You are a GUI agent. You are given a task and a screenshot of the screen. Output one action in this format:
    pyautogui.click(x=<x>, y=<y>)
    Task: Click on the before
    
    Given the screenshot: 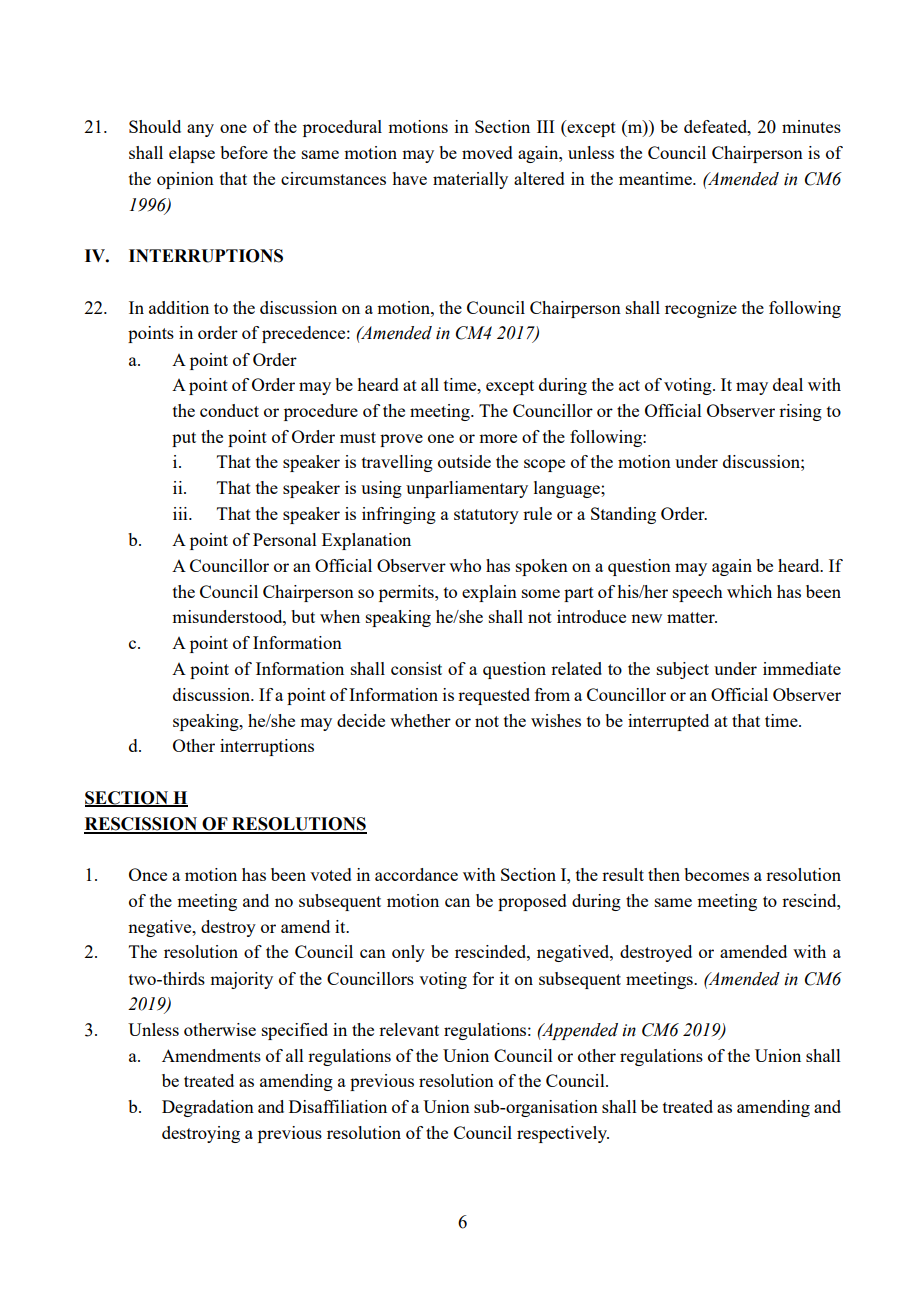 What is the action you would take?
    pyautogui.click(x=244, y=152)
